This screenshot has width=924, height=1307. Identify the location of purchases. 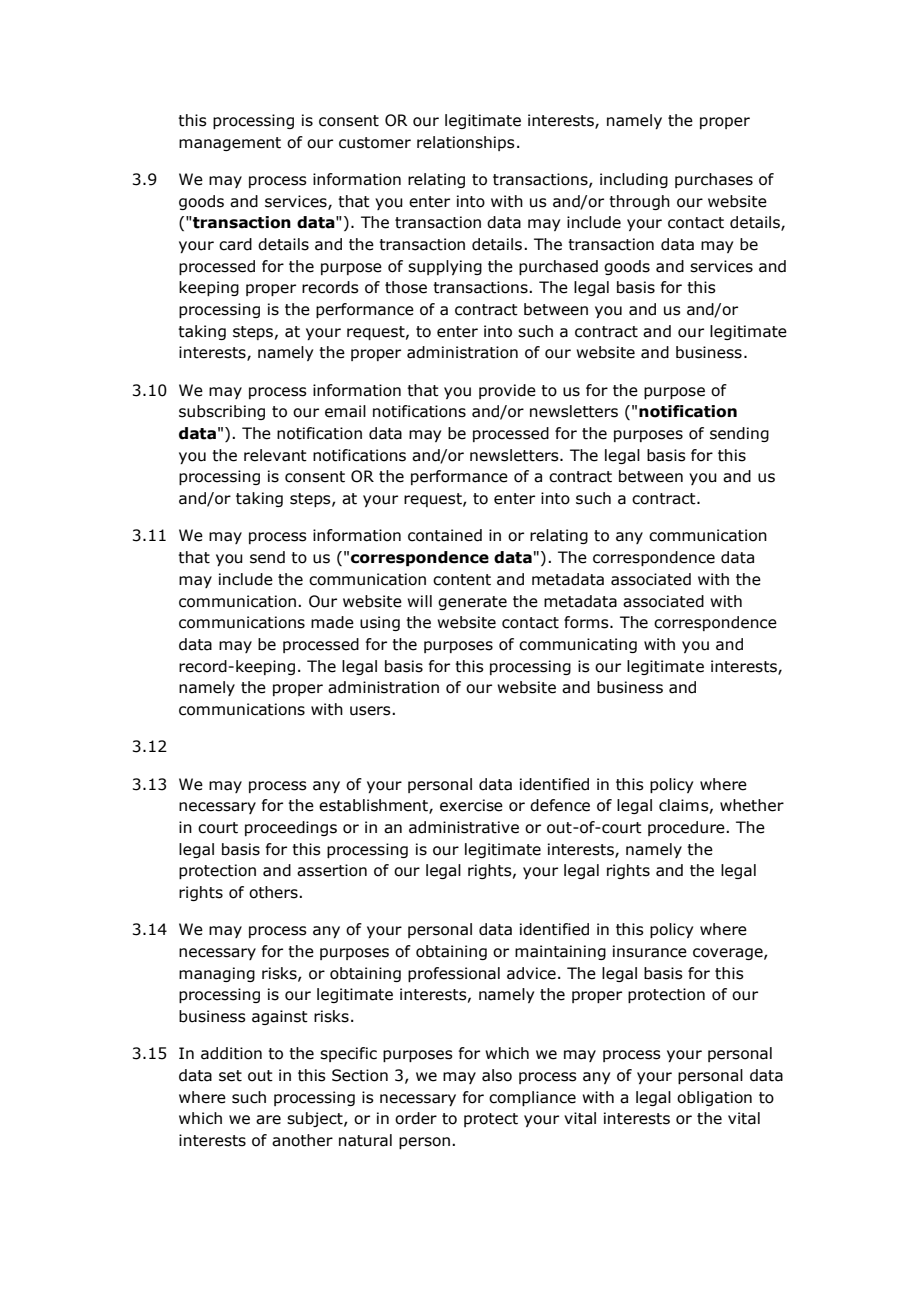
(714, 180).
